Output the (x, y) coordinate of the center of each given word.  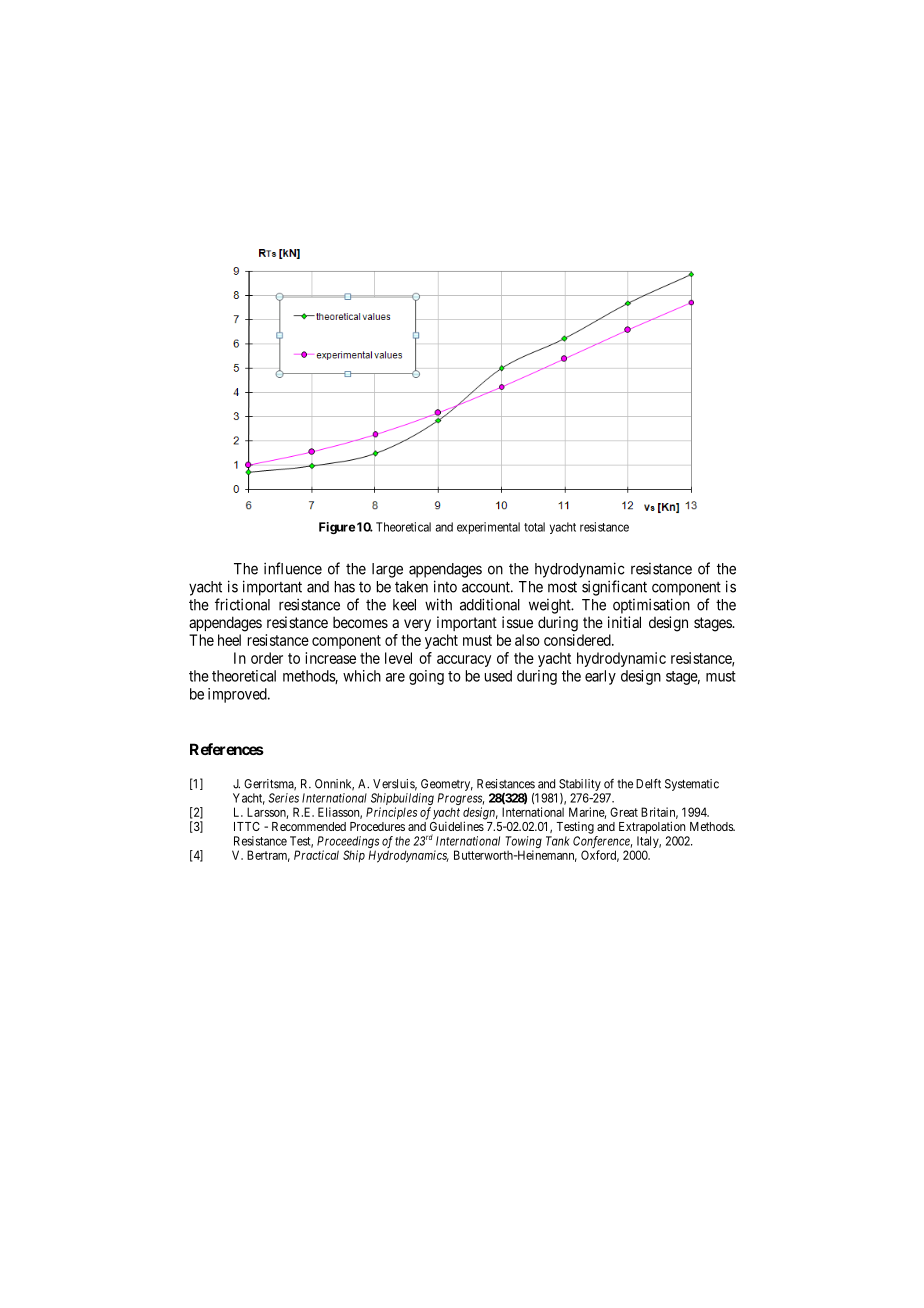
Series (283, 798)
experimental (488, 528)
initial (624, 622)
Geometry (447, 785)
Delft (648, 784)
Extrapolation (652, 827)
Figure (337, 528)
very (417, 625)
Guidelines (457, 826)
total (534, 527)
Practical (316, 855)
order (267, 658)
